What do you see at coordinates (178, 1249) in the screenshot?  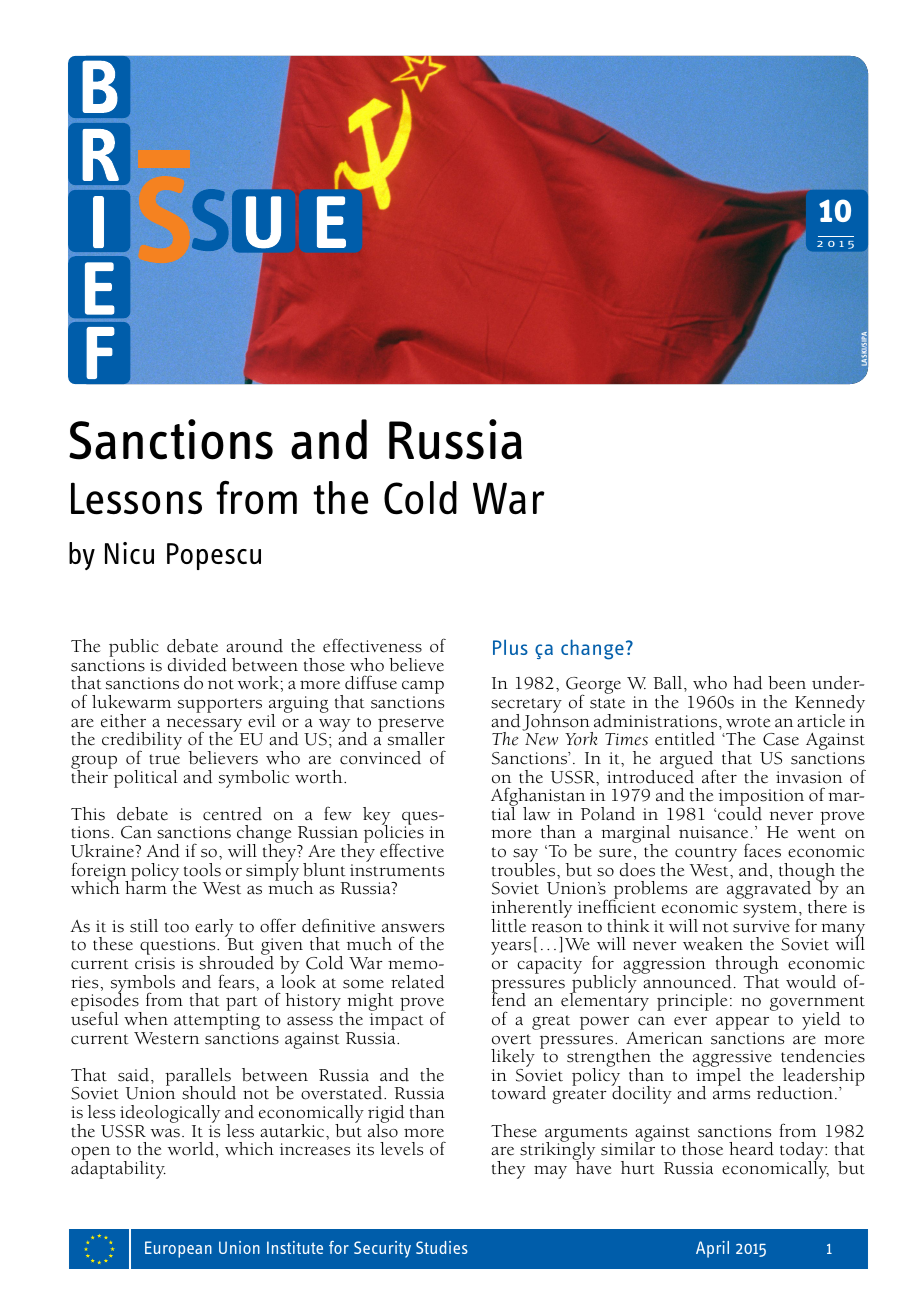 I see `European` at bounding box center [178, 1249].
